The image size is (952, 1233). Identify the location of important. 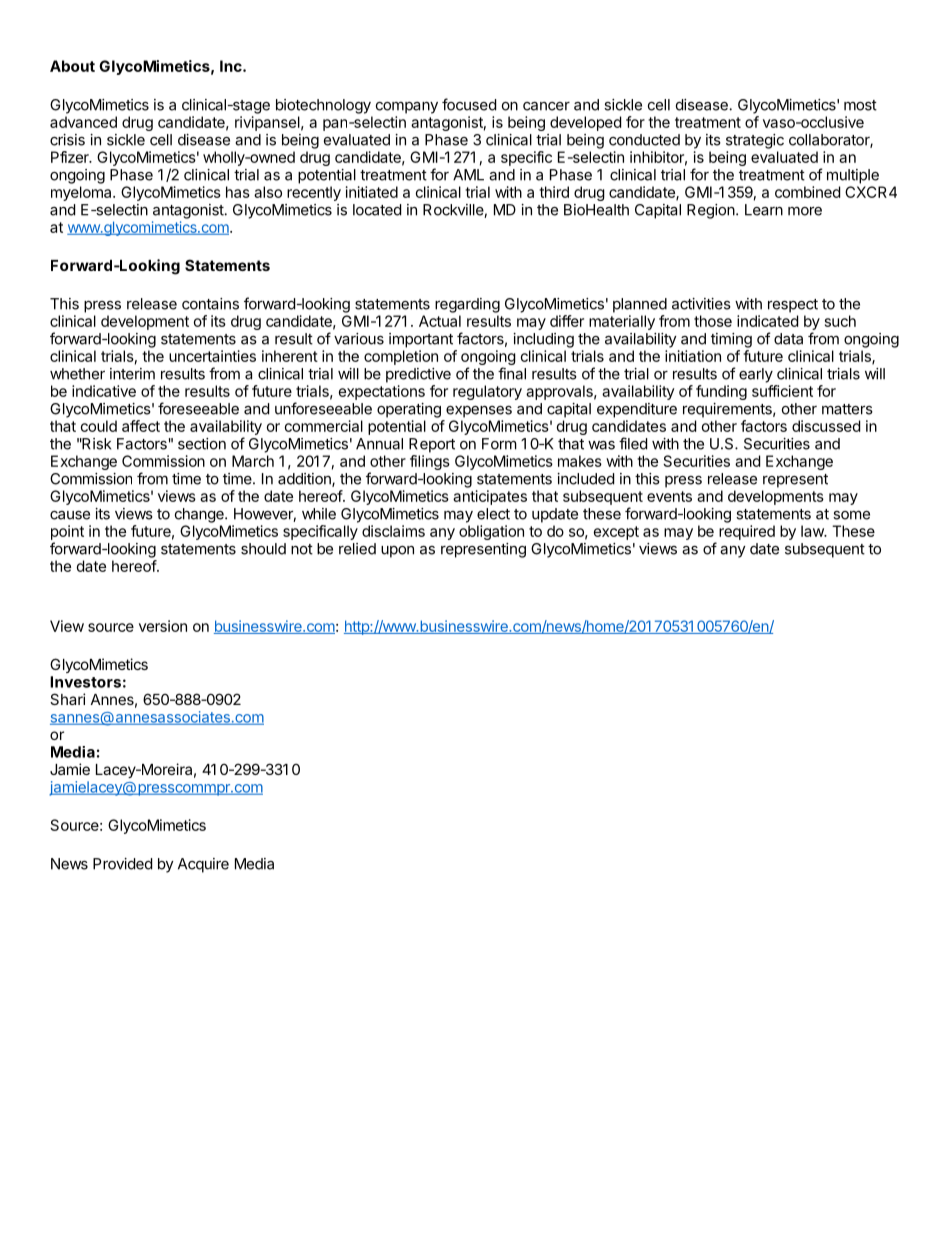
(421, 340).
